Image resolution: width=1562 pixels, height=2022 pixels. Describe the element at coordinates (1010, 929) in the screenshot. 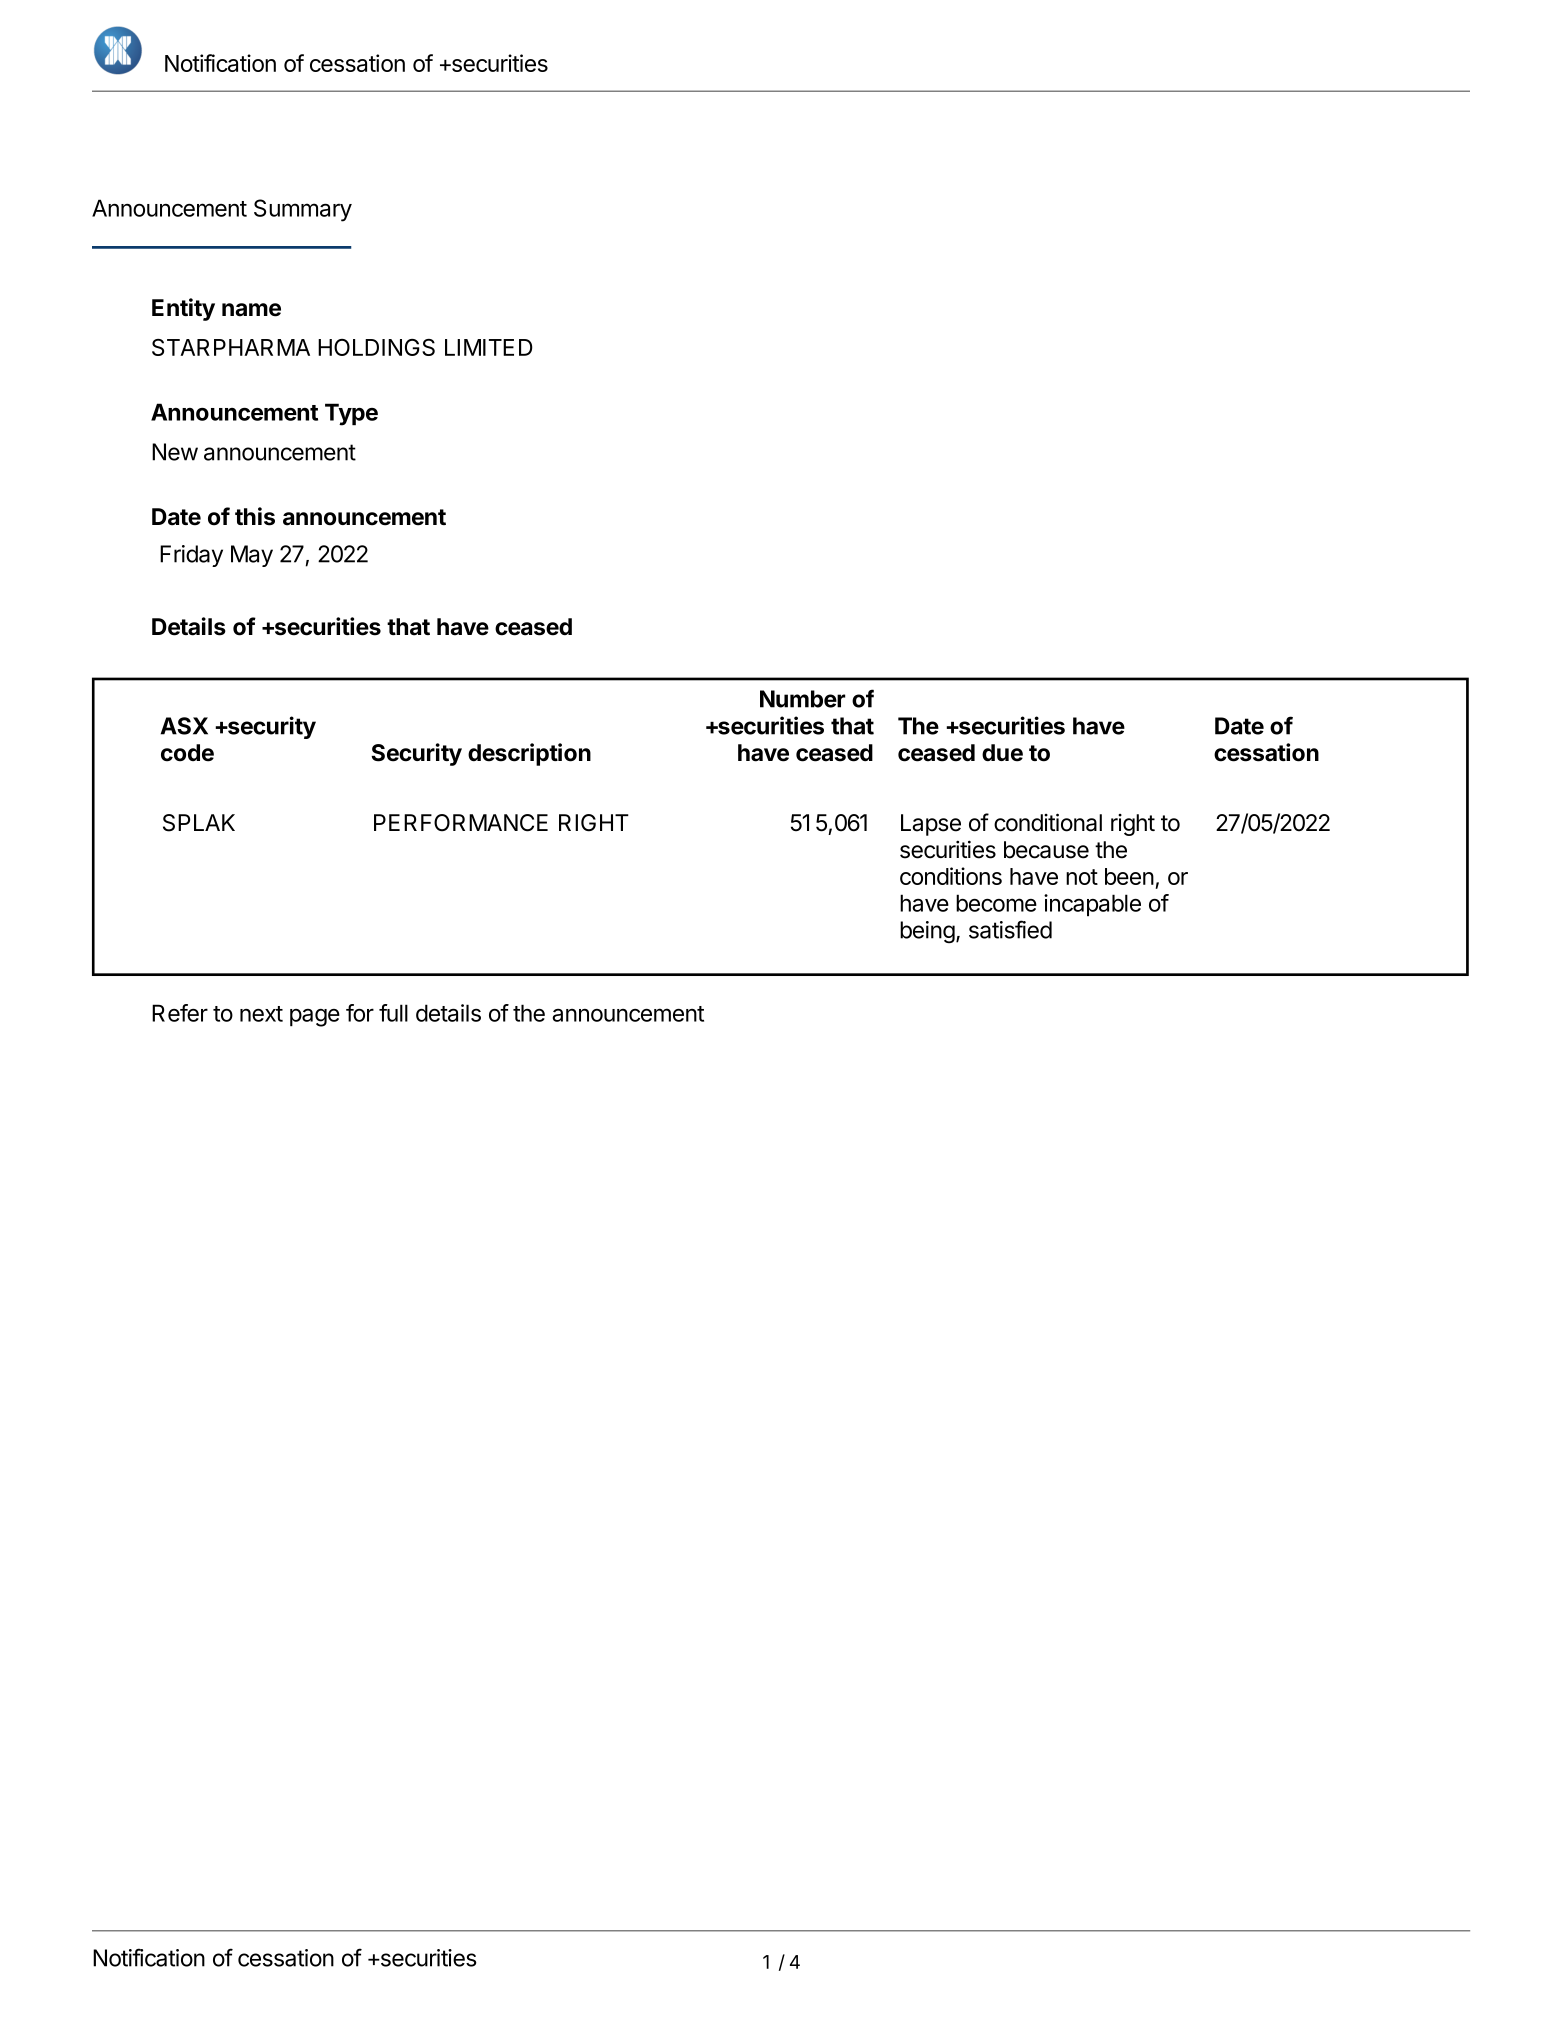

I see `satisfied` at that location.
